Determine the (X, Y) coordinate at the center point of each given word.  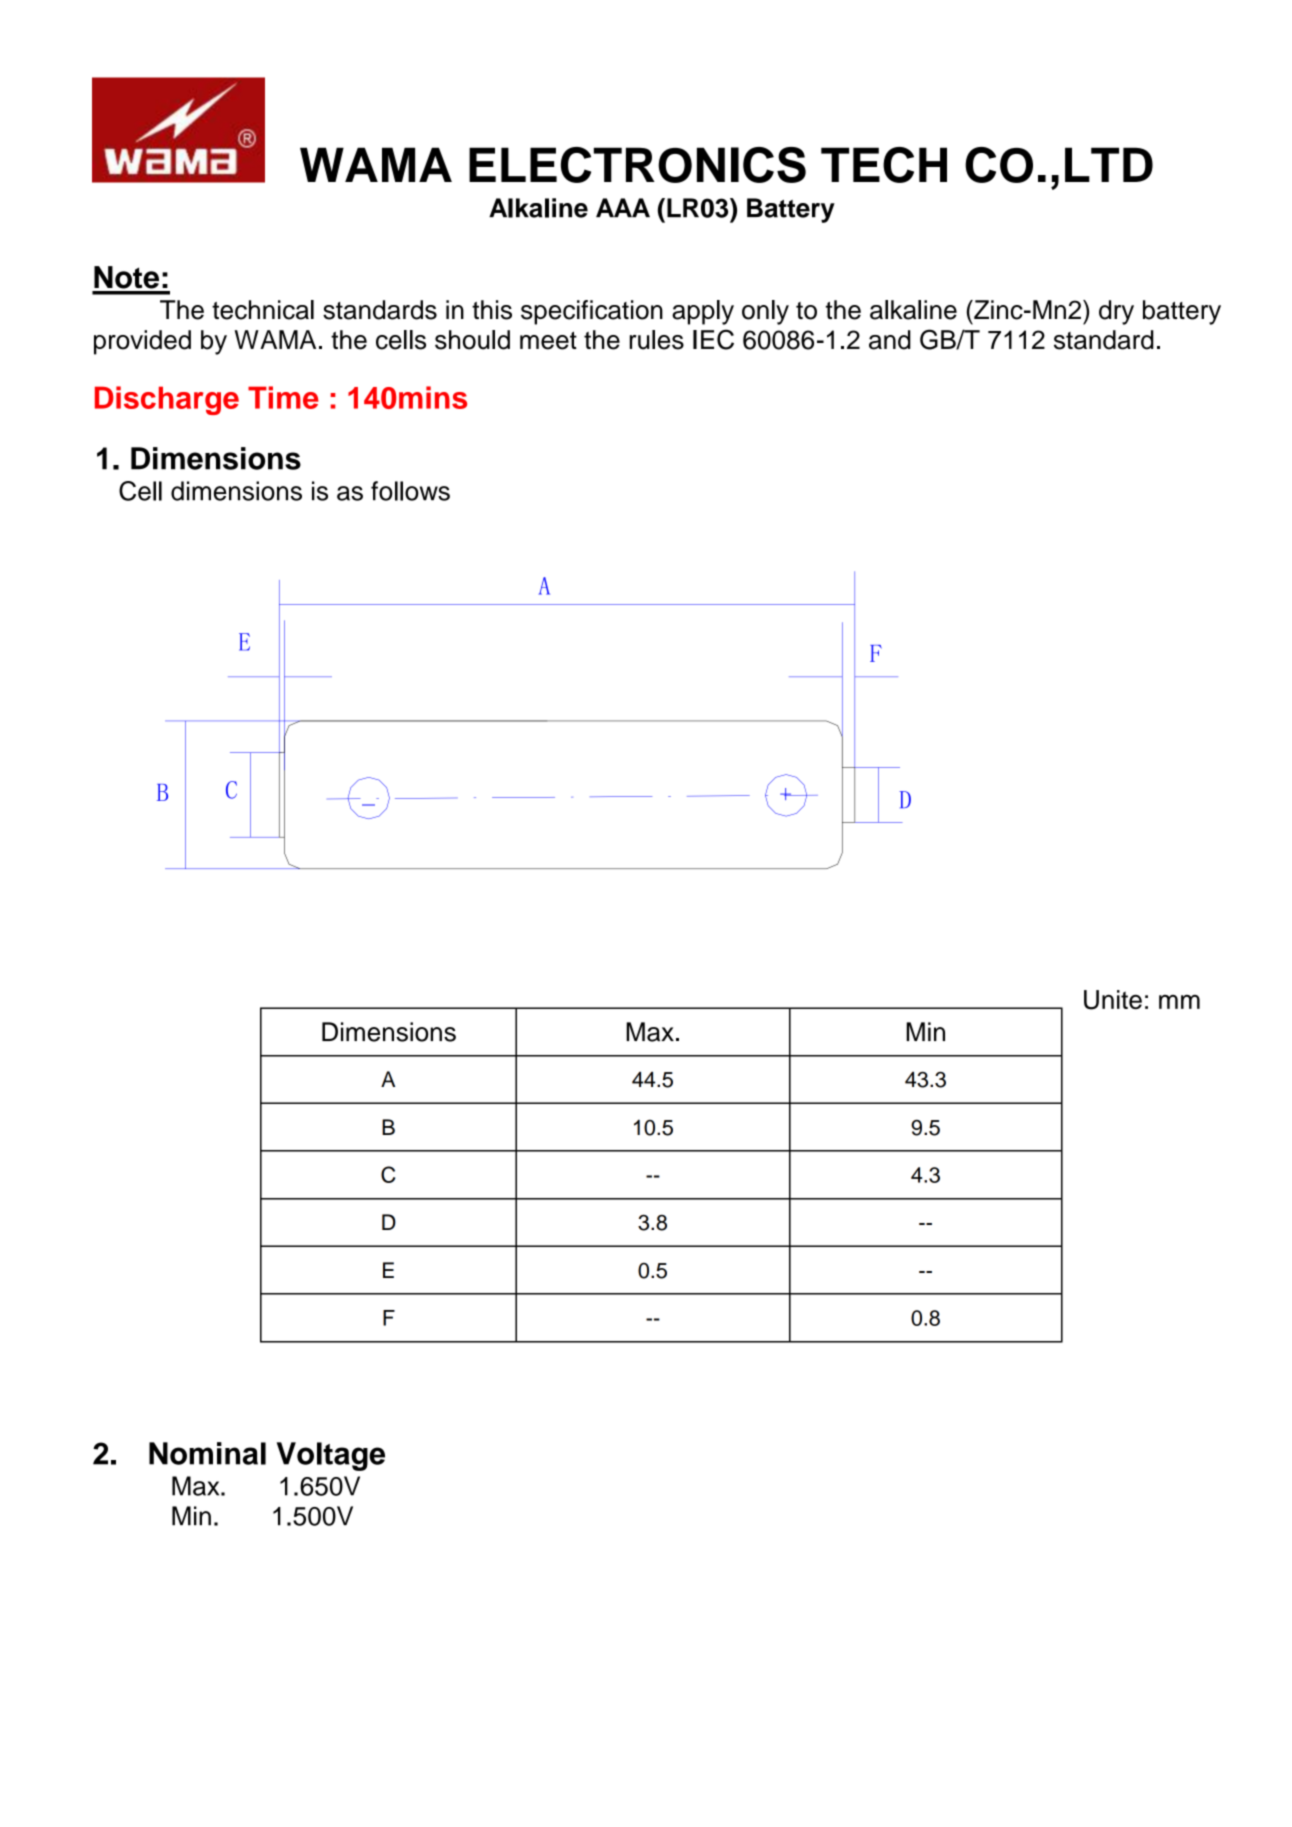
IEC (713, 339)
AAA (623, 207)
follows (410, 491)
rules (657, 340)
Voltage (331, 1456)
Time (283, 397)
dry (1116, 312)
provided (142, 342)
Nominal (207, 1453)
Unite (1113, 1000)
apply (703, 312)
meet (548, 340)
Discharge (167, 400)
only (765, 312)
